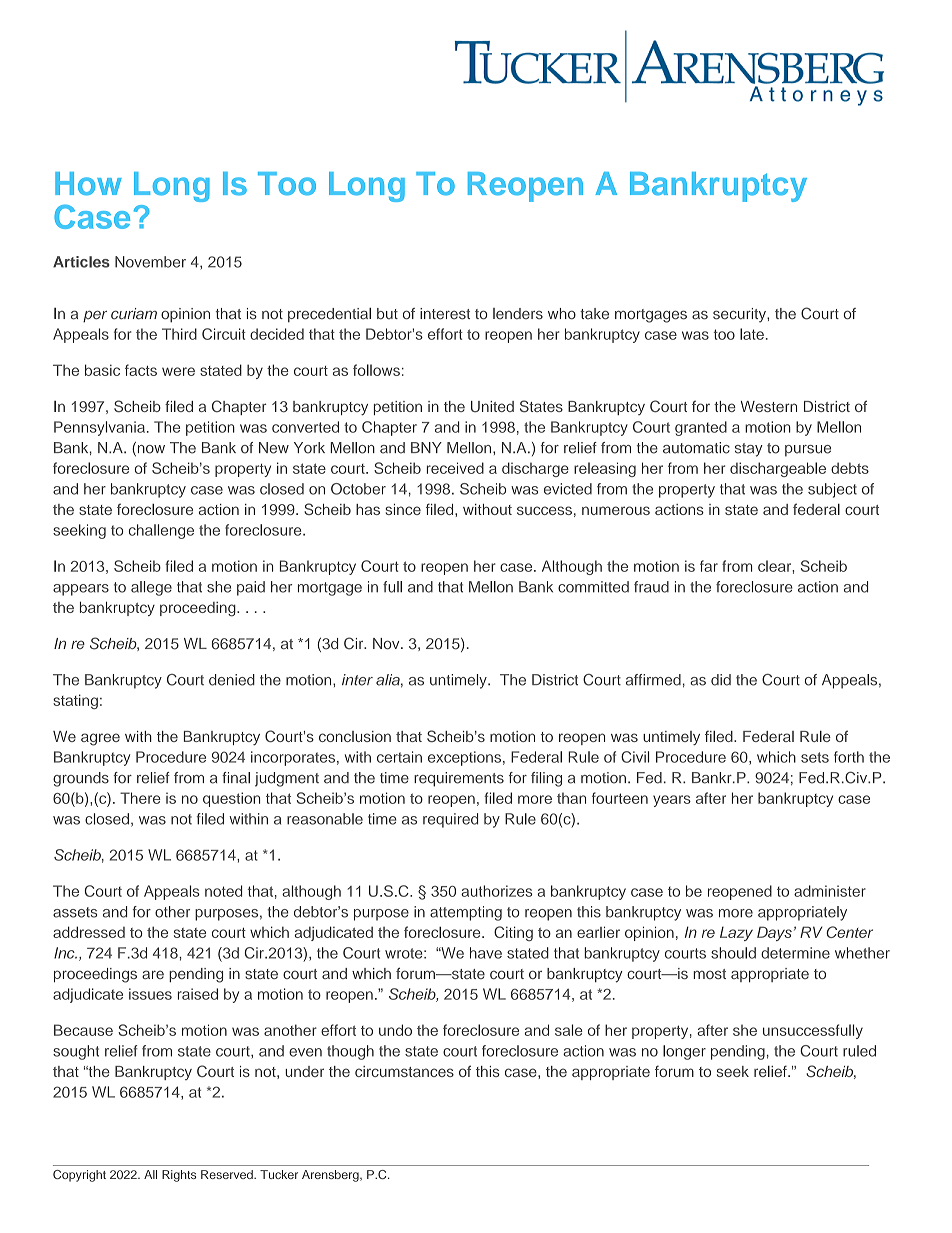 This document has height=1233, width=952. Describe the element at coordinates (721, 680) in the document. I see `did` at that location.
